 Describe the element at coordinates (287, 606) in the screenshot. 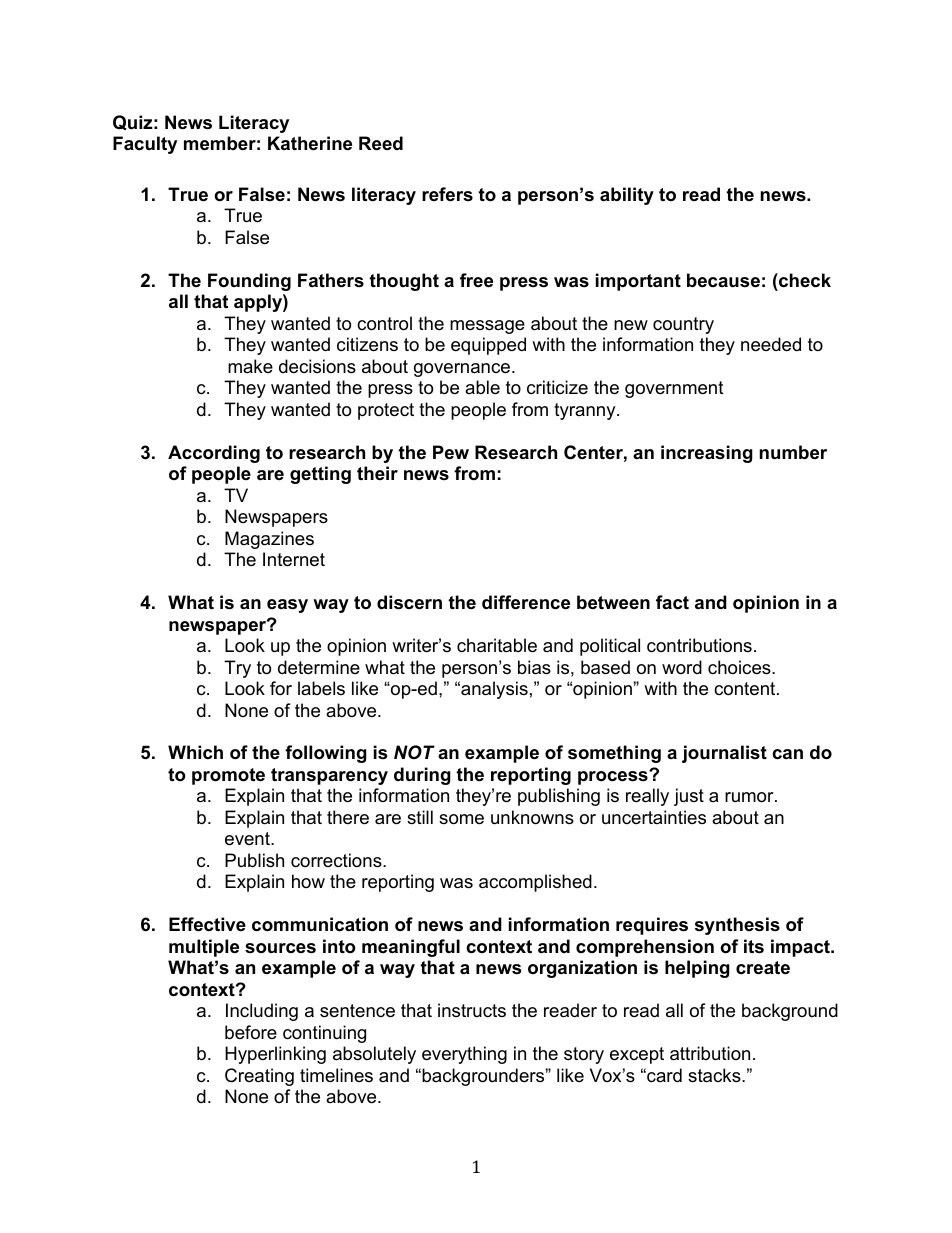

I see `easy` at that location.
